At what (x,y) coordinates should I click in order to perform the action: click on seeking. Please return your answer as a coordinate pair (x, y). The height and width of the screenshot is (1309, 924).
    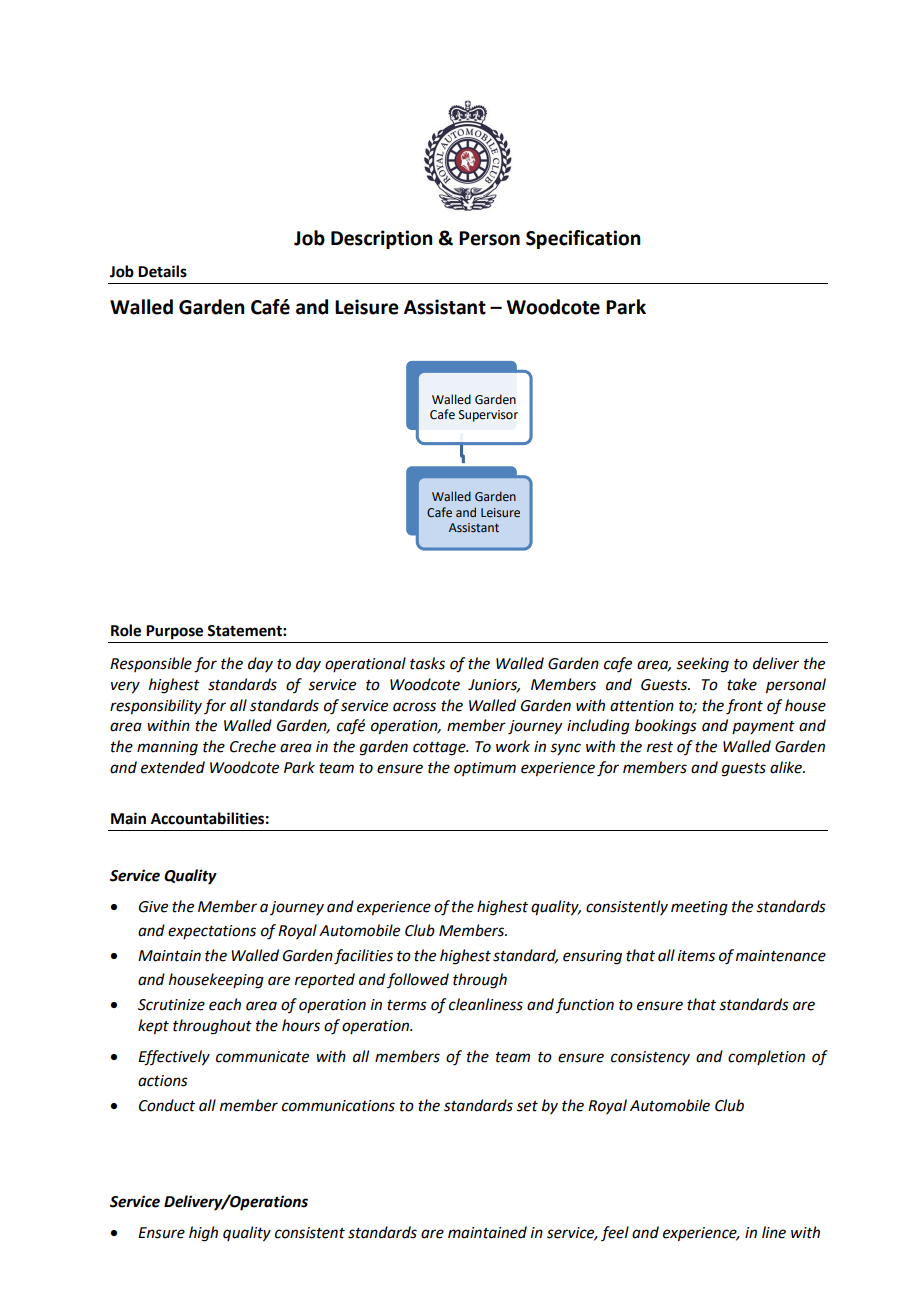
    Looking at the image, I should click on (702, 665).
